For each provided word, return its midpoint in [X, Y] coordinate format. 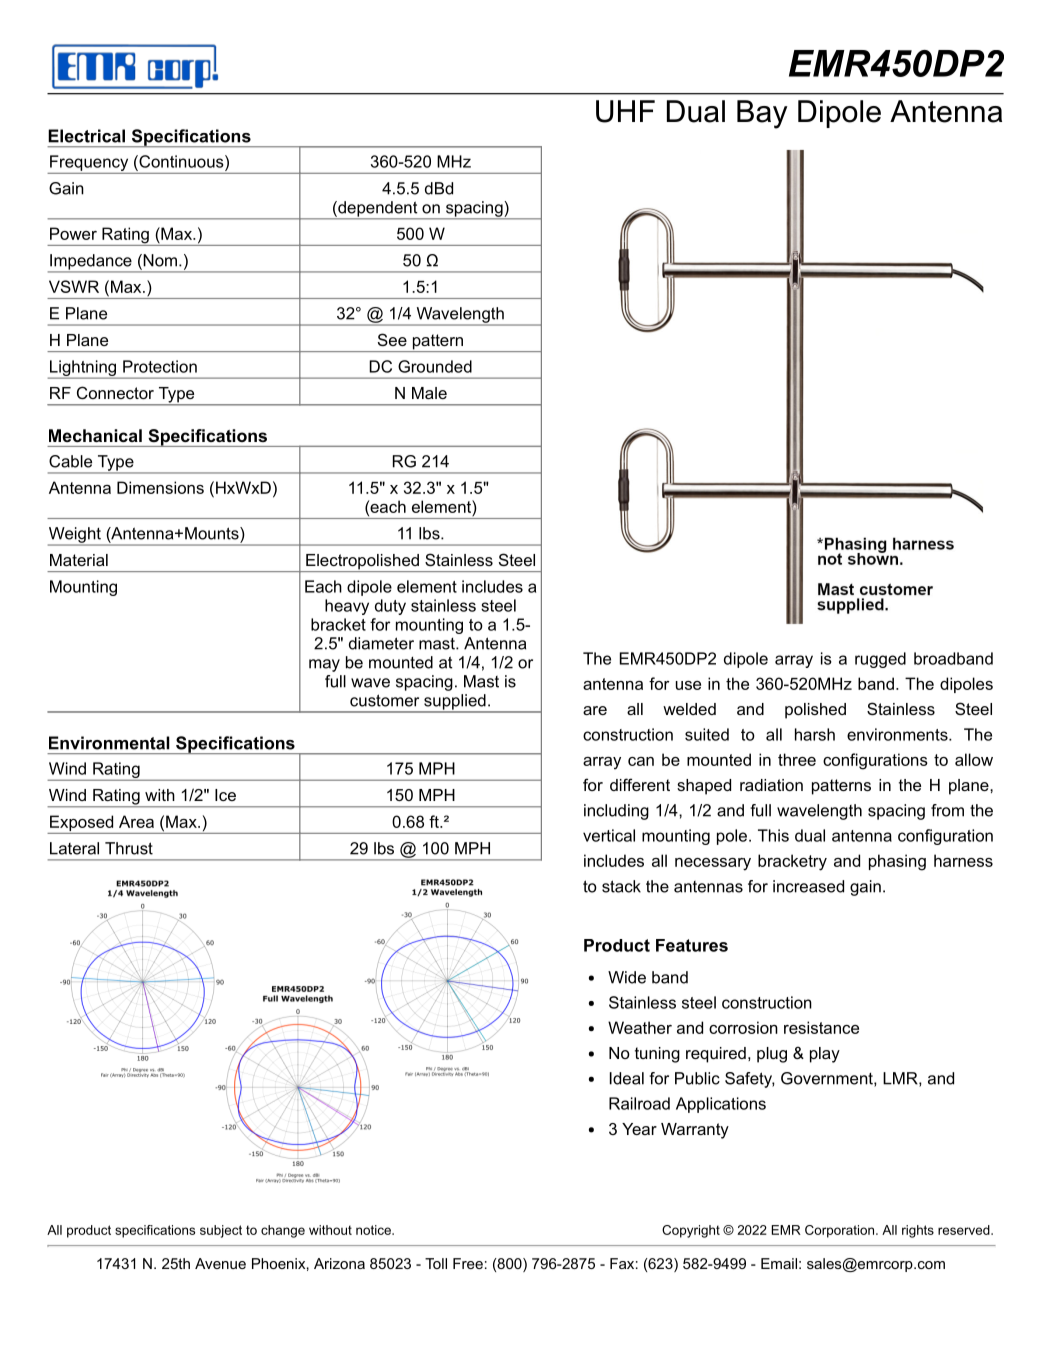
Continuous [181, 161]
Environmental [109, 743]
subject [221, 1231]
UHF [625, 111]
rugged [880, 660]
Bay [762, 114]
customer [384, 700]
